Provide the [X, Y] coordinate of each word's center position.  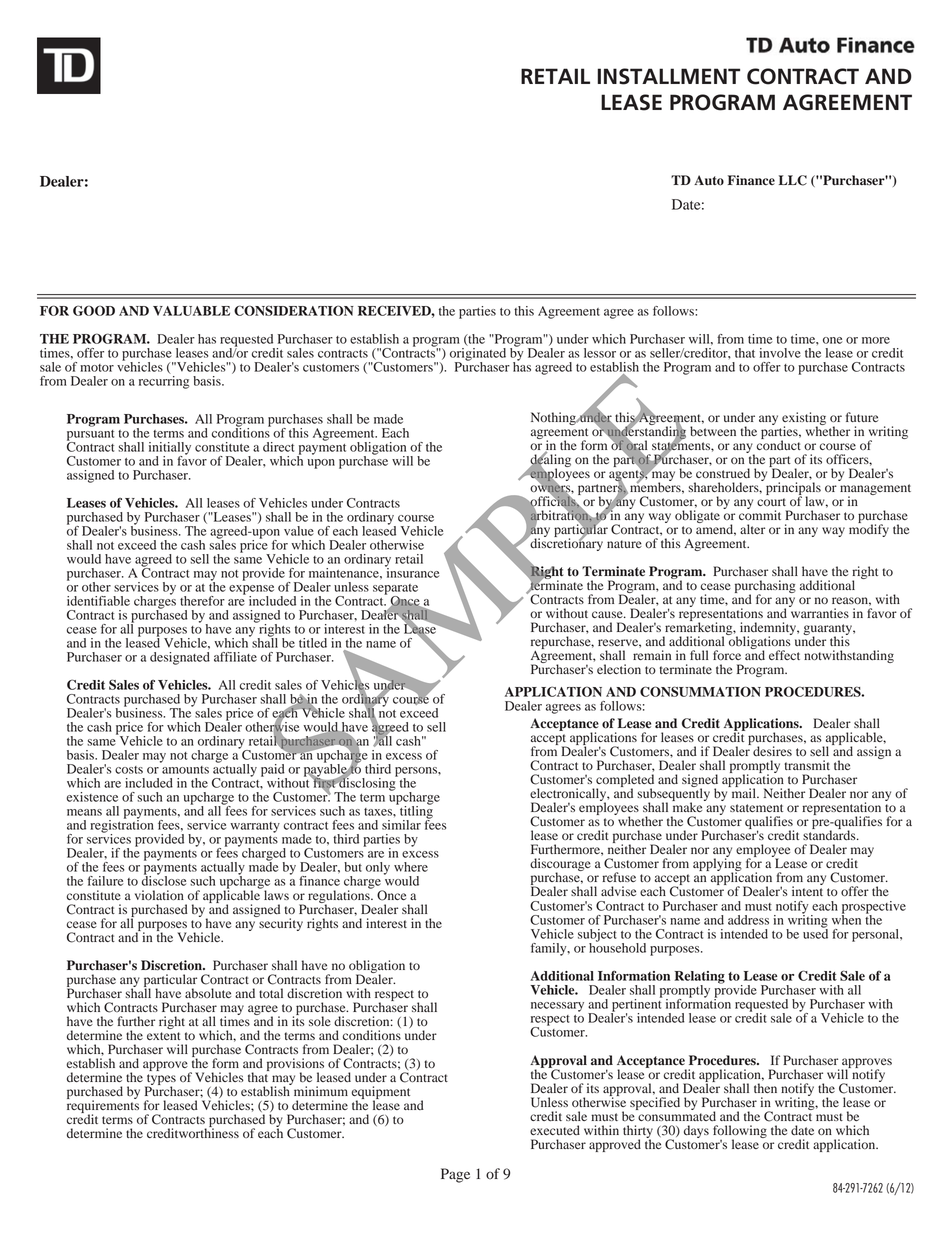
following [740, 1132]
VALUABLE [191, 311]
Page [455, 1175]
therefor [202, 601]
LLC [793, 180]
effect [784, 655]
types [160, 1080]
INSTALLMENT [668, 76]
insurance [412, 571]
